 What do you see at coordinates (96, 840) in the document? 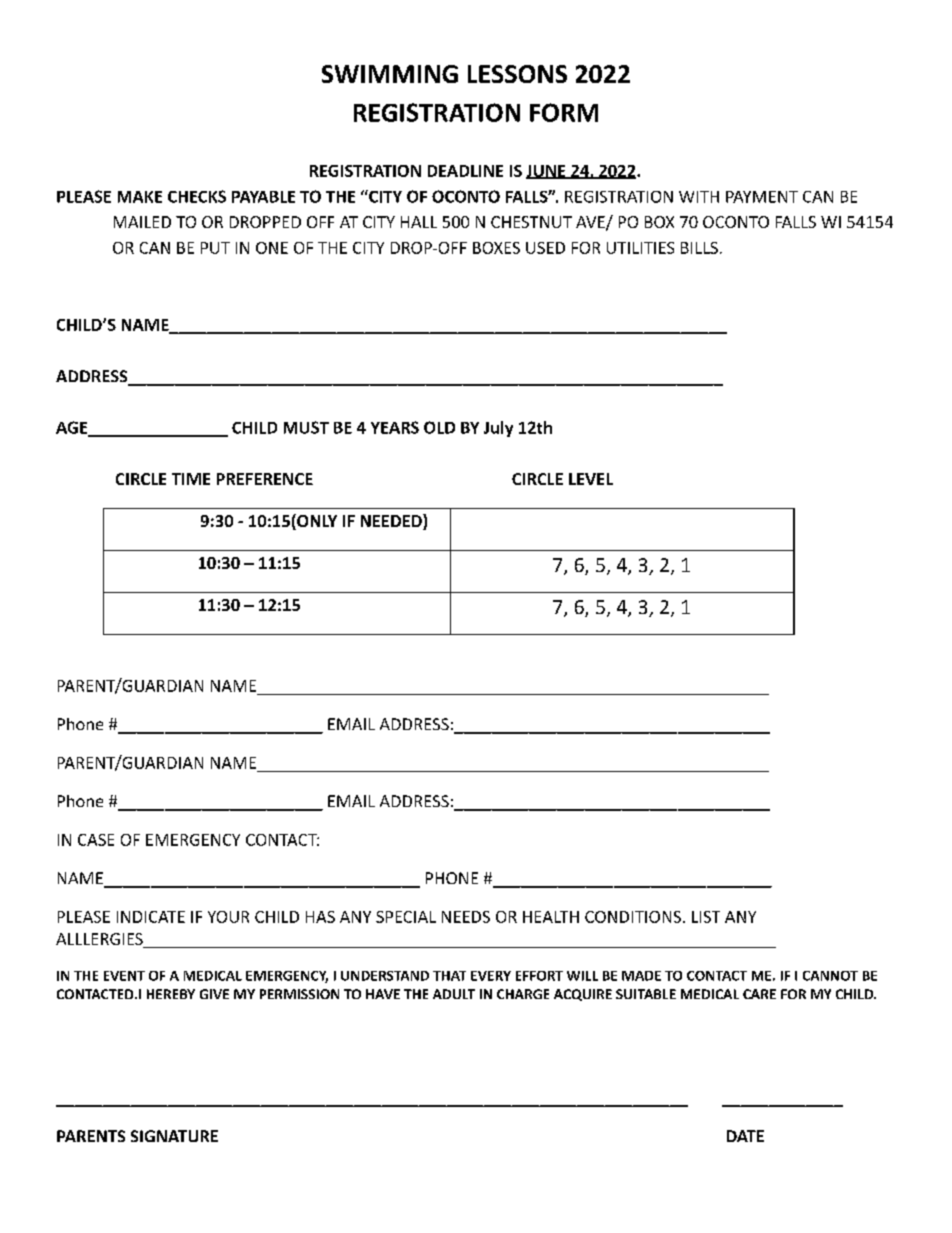
I see `CASE` at bounding box center [96, 840].
